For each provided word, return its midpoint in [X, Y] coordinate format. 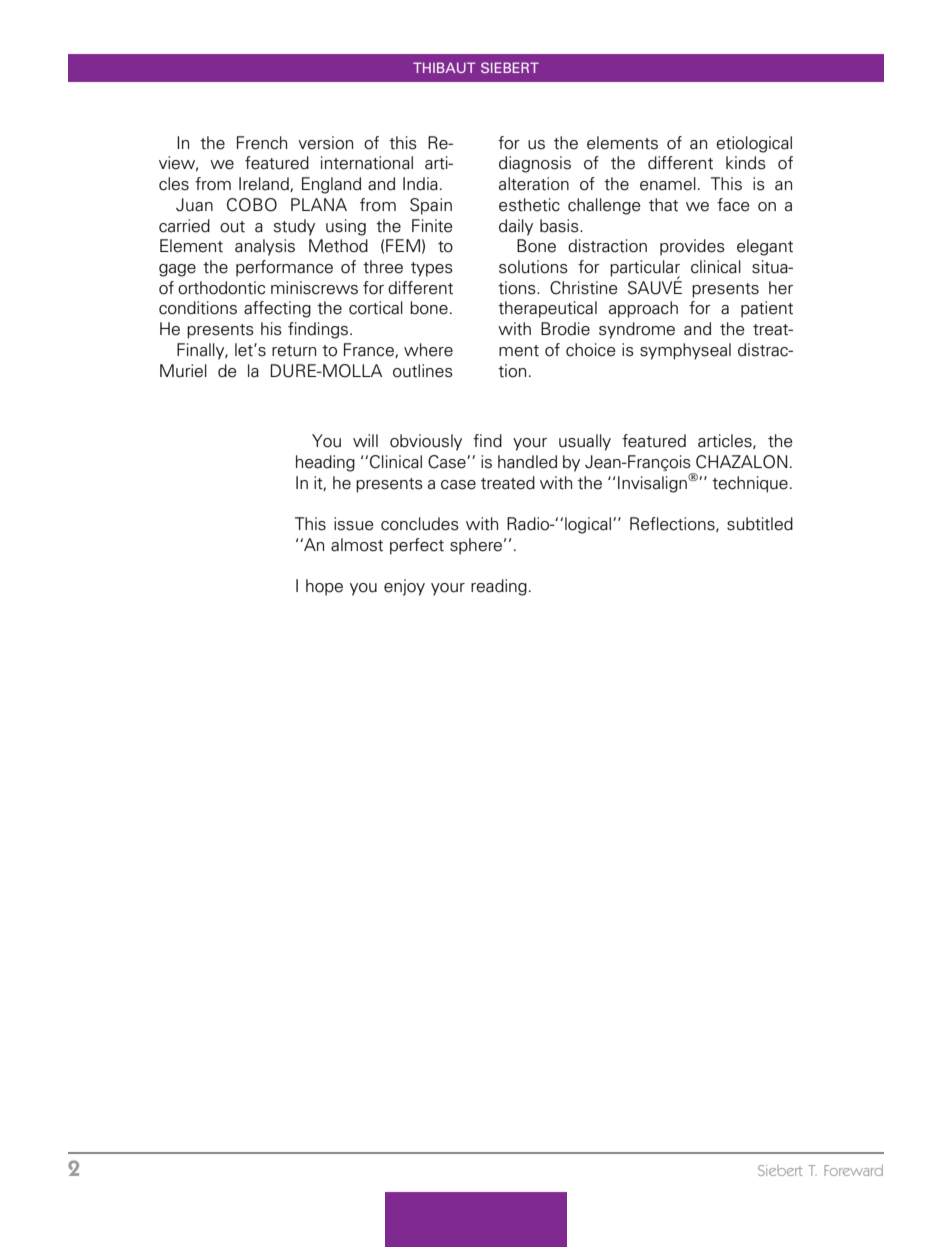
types [432, 269]
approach [643, 309]
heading [325, 463]
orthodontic [221, 288]
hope [324, 587]
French [262, 143]
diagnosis [535, 164]
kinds [746, 163]
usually [585, 442]
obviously [426, 442]
